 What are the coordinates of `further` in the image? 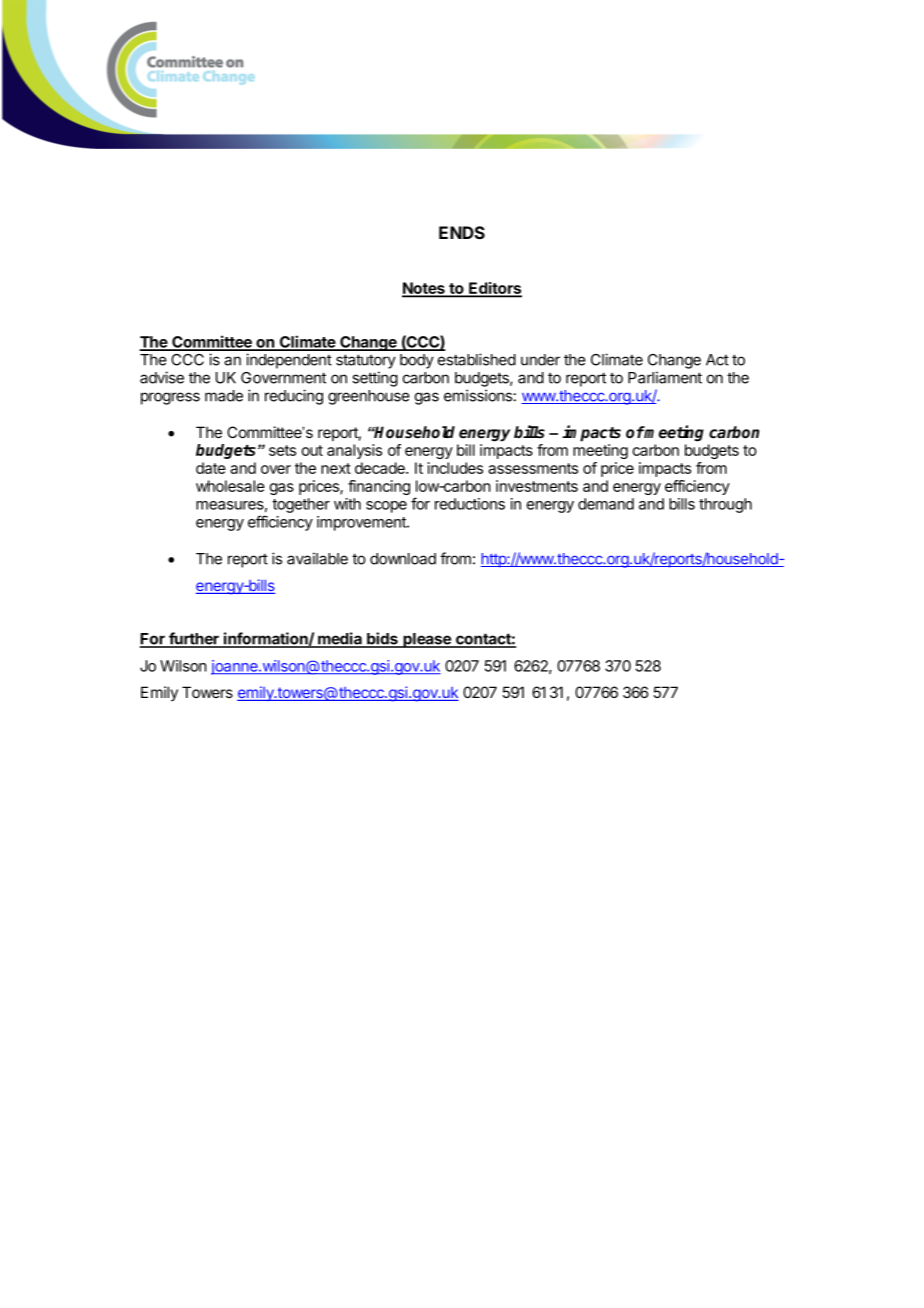 It's located at (194, 639).
